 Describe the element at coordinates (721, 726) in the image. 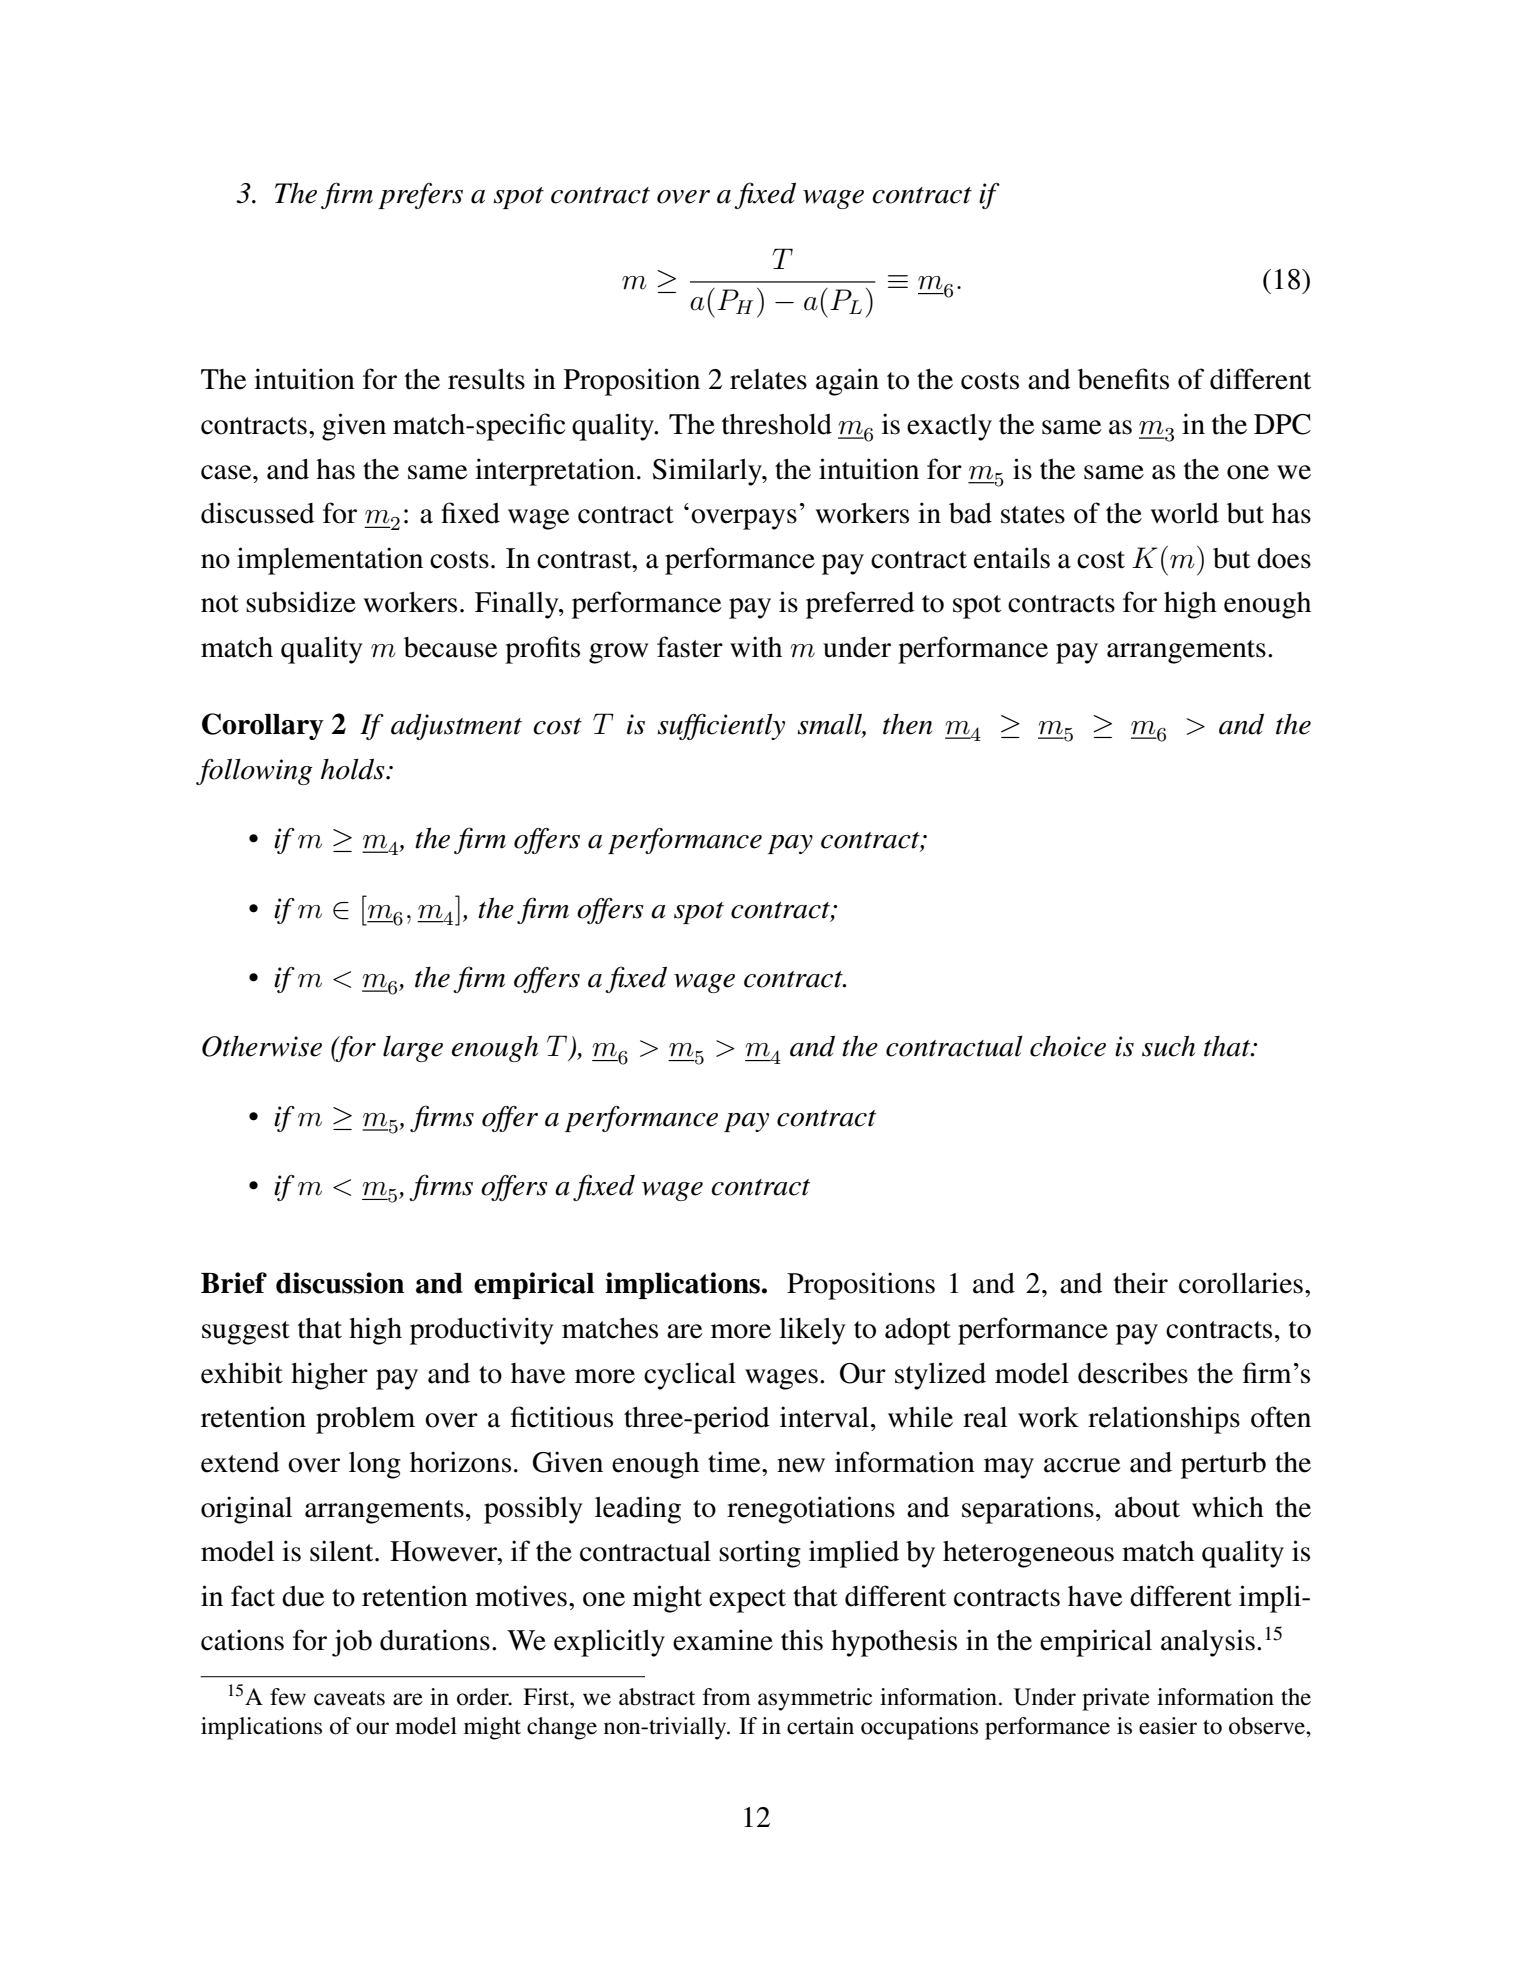

I see `sufficiently` at that location.
